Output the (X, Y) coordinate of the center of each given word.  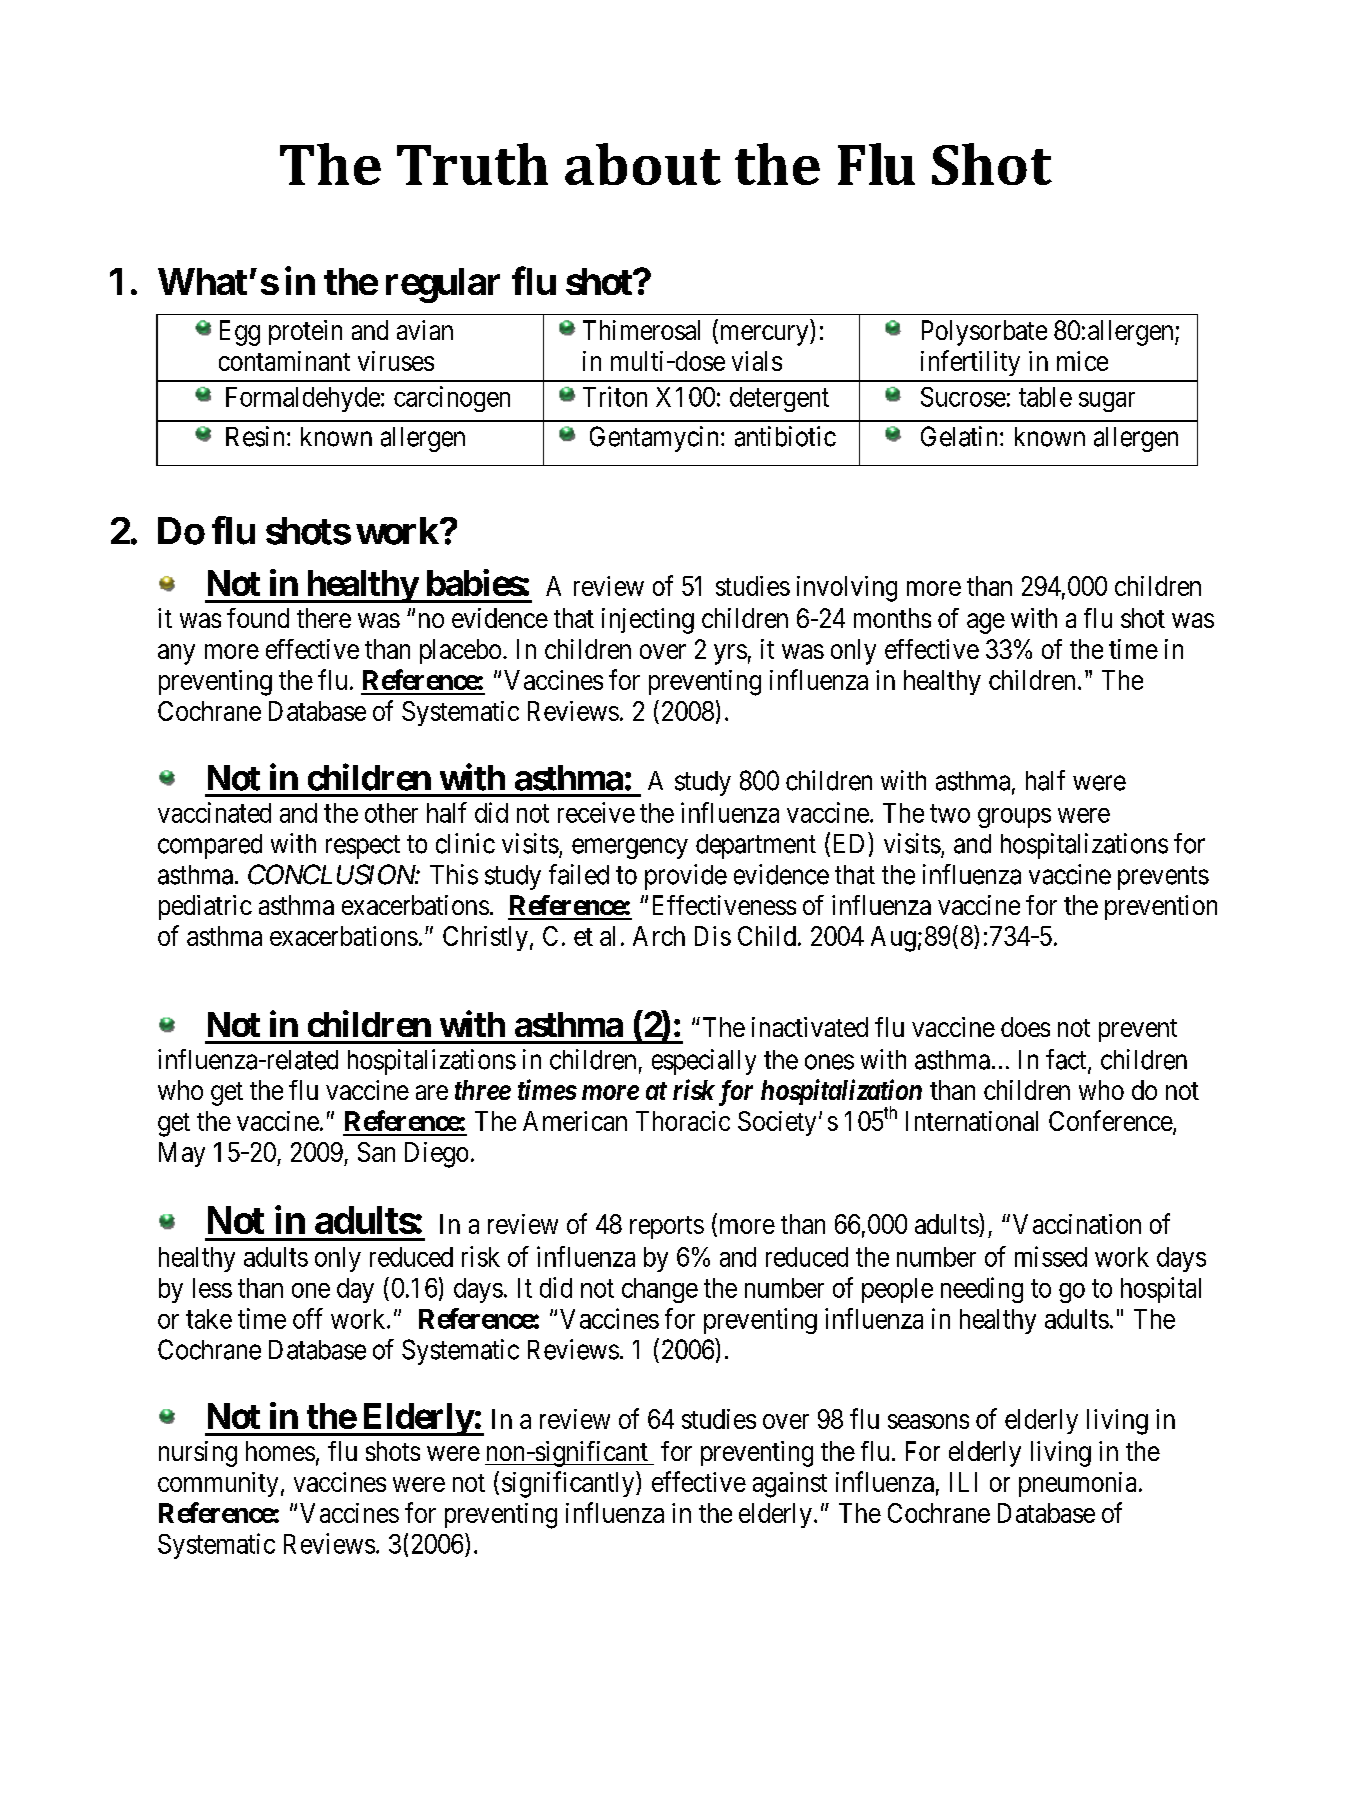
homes (280, 1451)
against (790, 1485)
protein (305, 332)
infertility (970, 363)
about (643, 164)
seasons (928, 1421)
